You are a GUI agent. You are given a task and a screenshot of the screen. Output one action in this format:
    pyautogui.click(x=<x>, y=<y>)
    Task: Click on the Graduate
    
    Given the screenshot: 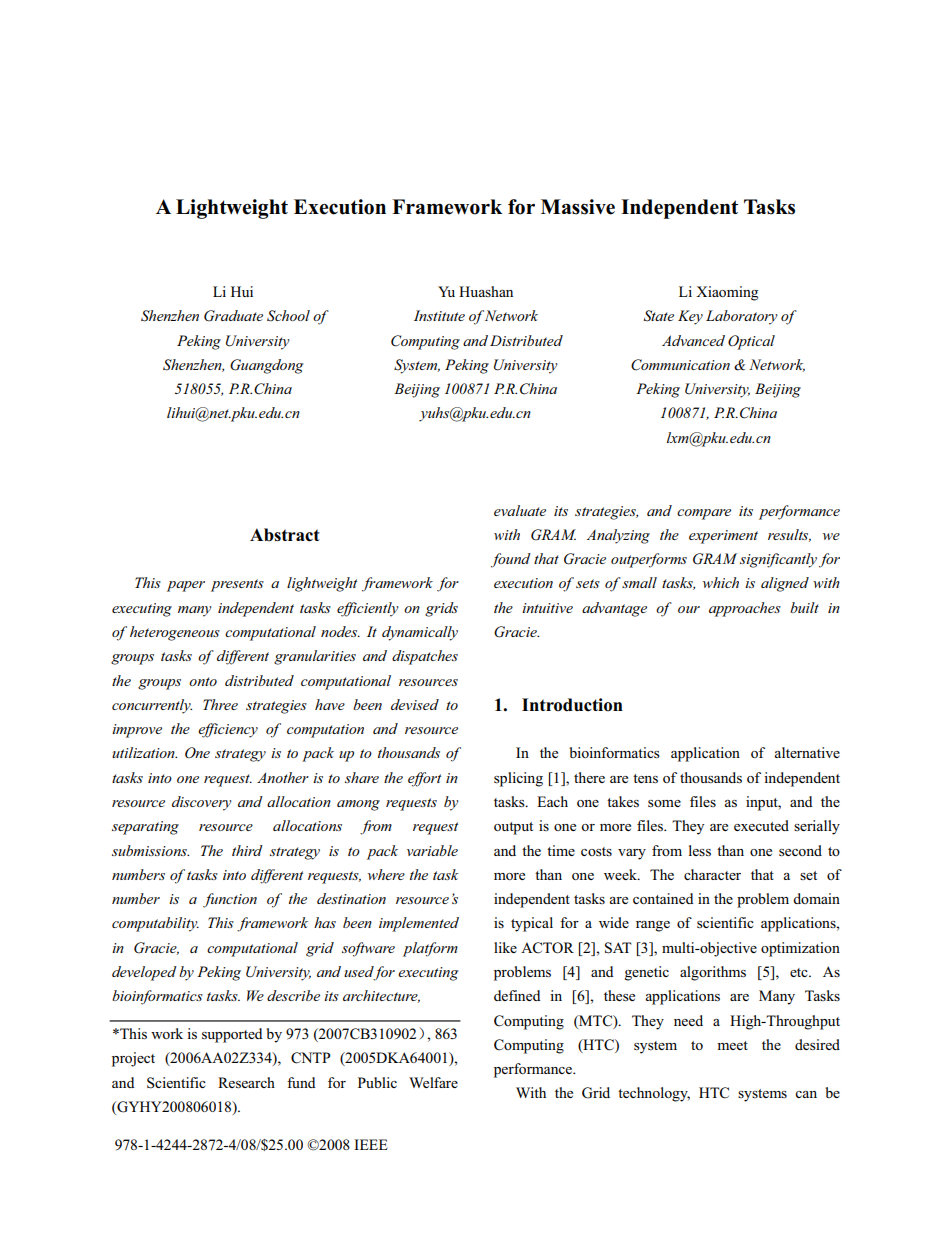 What is the action you would take?
    pyautogui.click(x=233, y=316)
